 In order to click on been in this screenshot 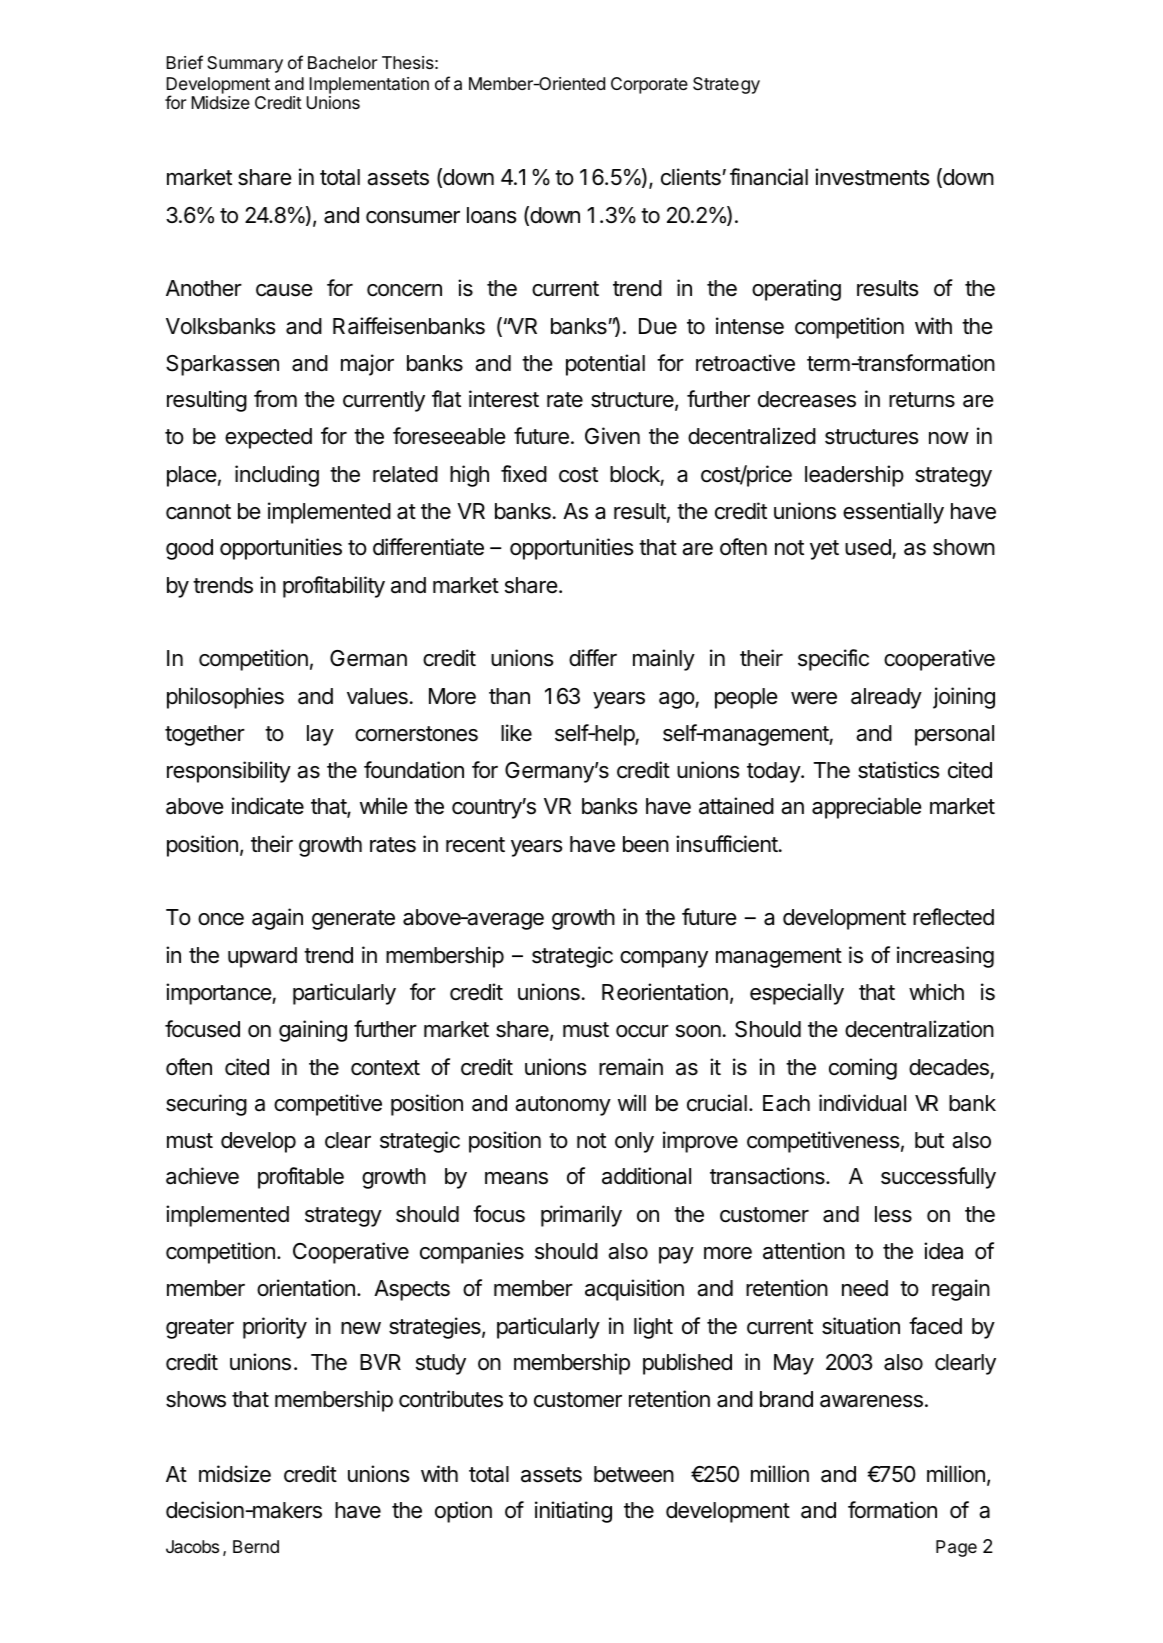, I will do `click(646, 844)`.
